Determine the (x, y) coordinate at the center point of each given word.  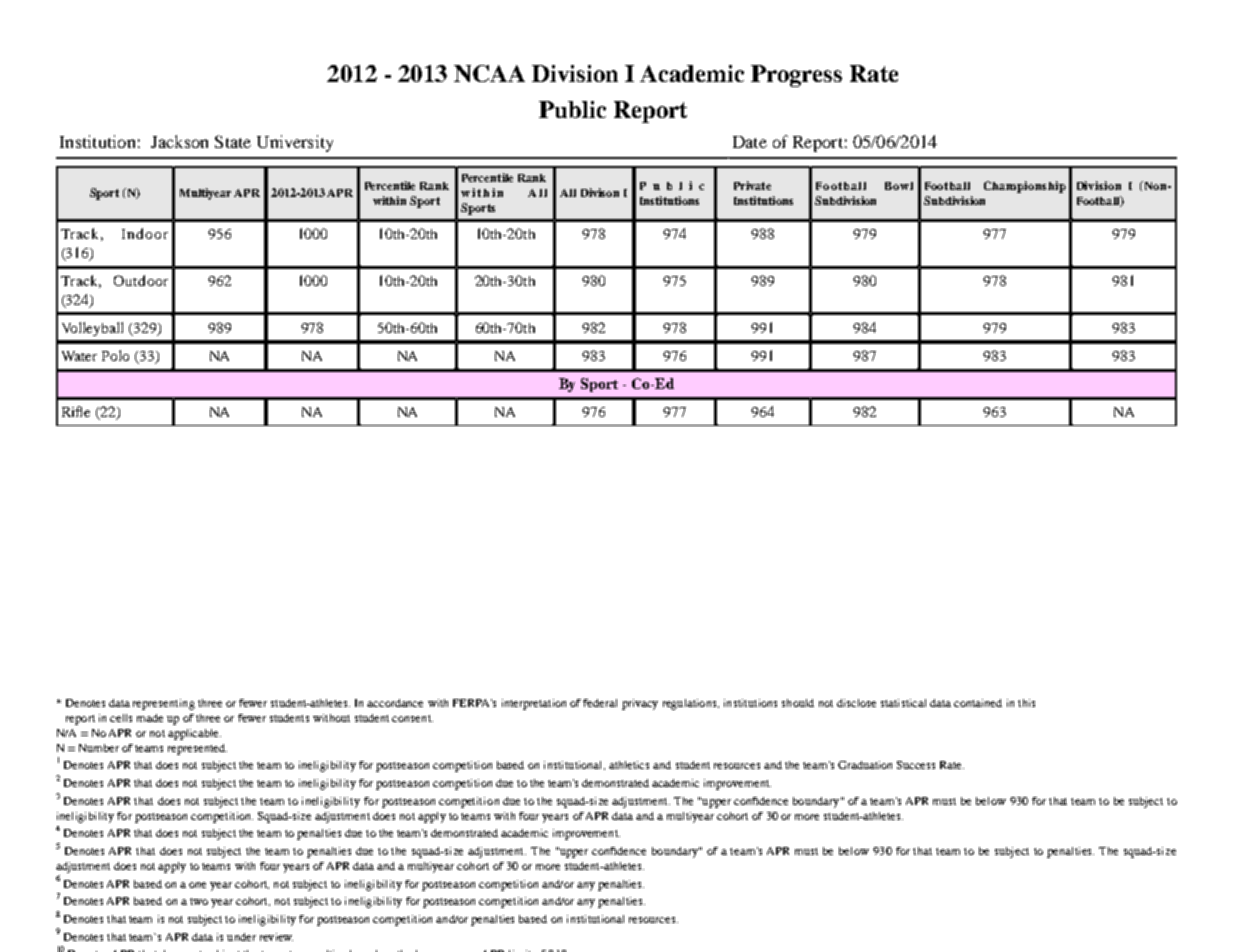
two (199, 901)
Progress (796, 76)
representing (164, 704)
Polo (115, 355)
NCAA (489, 73)
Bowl (899, 186)
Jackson (179, 141)
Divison (600, 192)
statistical (903, 703)
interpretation (534, 704)
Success (916, 765)
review (276, 937)
